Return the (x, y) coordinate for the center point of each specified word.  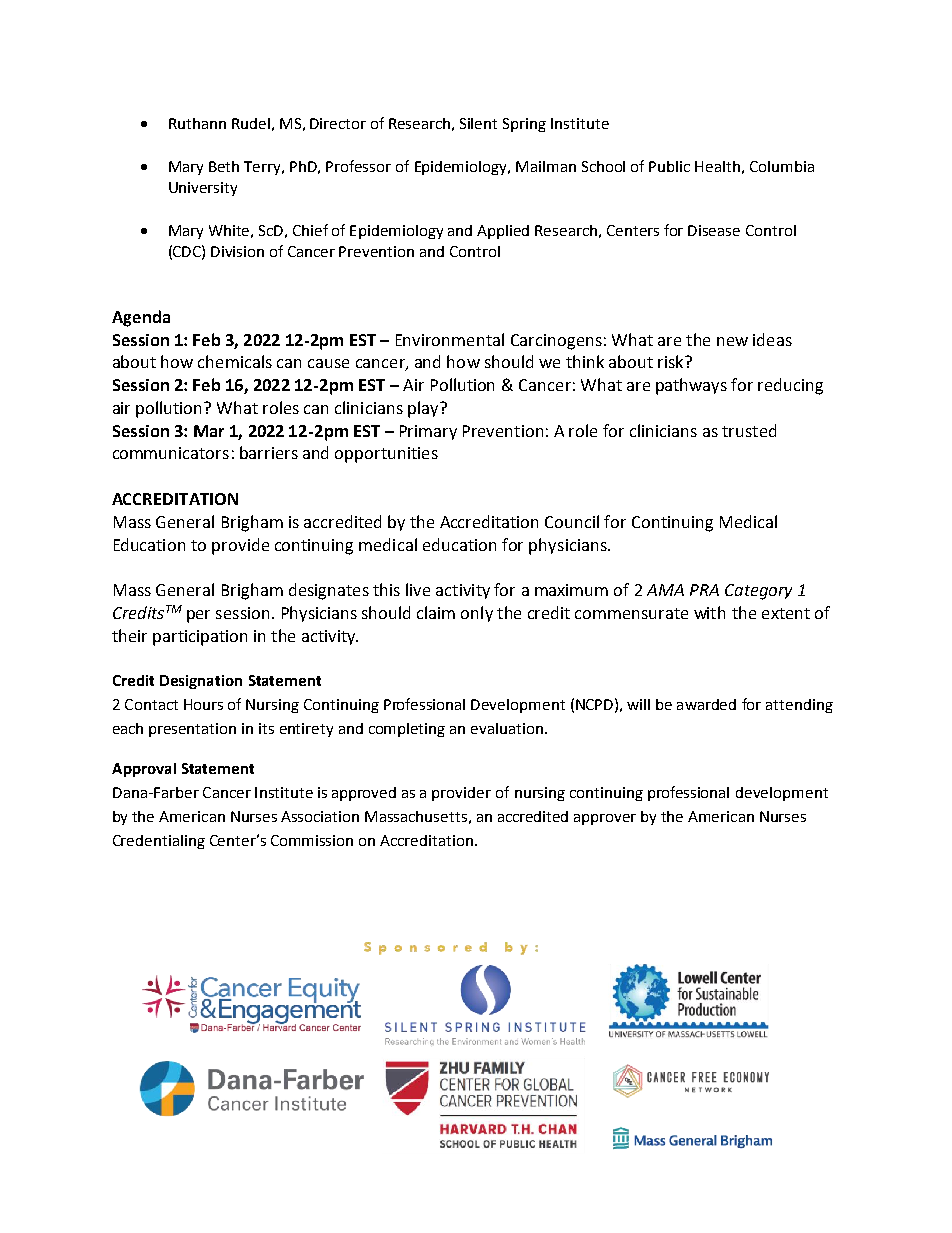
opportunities (386, 455)
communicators (171, 453)
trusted (749, 430)
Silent (478, 123)
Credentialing (159, 842)
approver (605, 819)
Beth (224, 166)
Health (717, 166)
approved (364, 794)
